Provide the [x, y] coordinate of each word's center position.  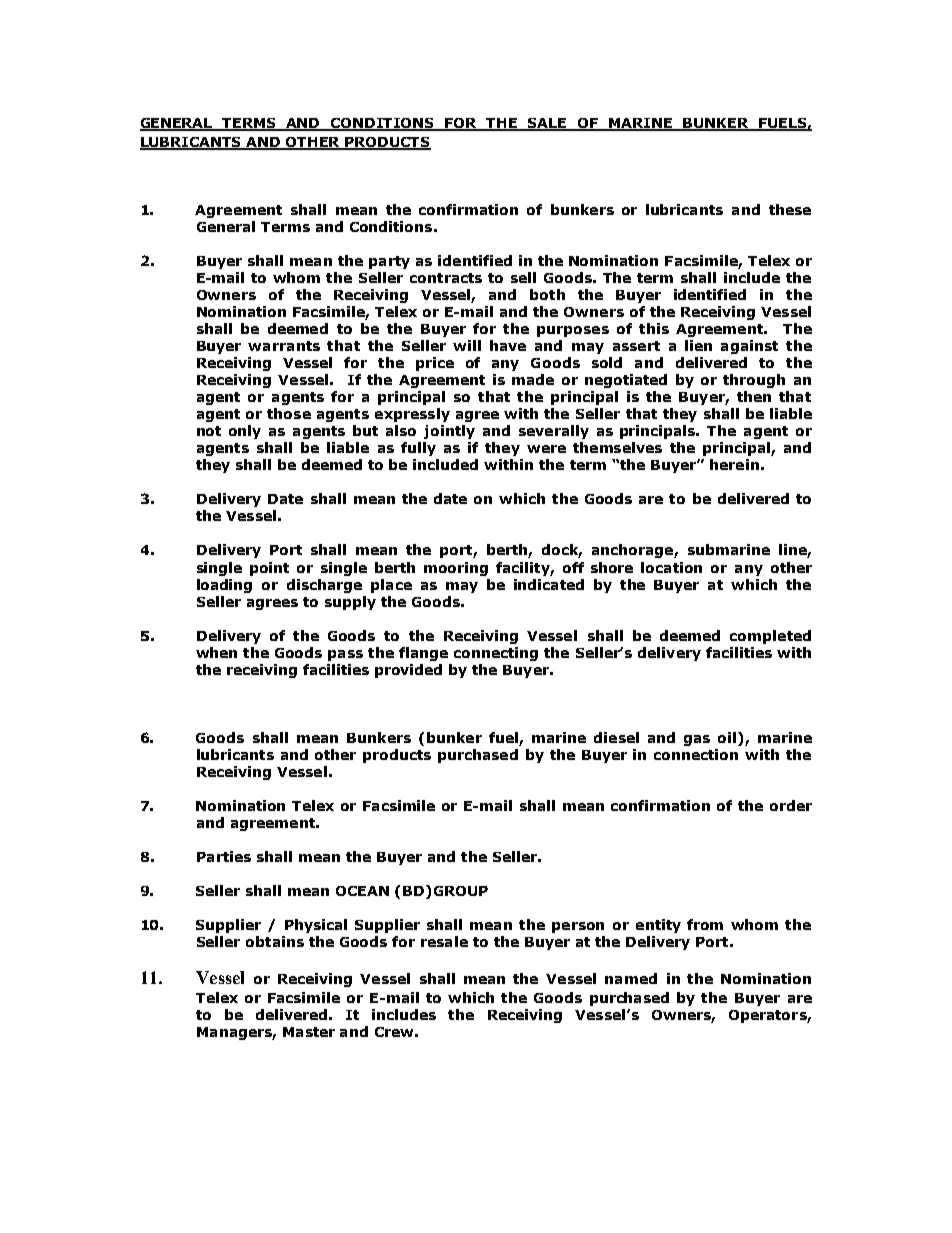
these [790, 209]
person [578, 927]
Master [309, 1032]
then [754, 396]
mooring [456, 569]
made [533, 379]
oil [727, 737]
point [269, 569]
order [791, 805]
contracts [446, 278]
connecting [496, 654]
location [671, 567]
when [216, 652]
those [289, 413]
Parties [224, 856]
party [389, 262]
